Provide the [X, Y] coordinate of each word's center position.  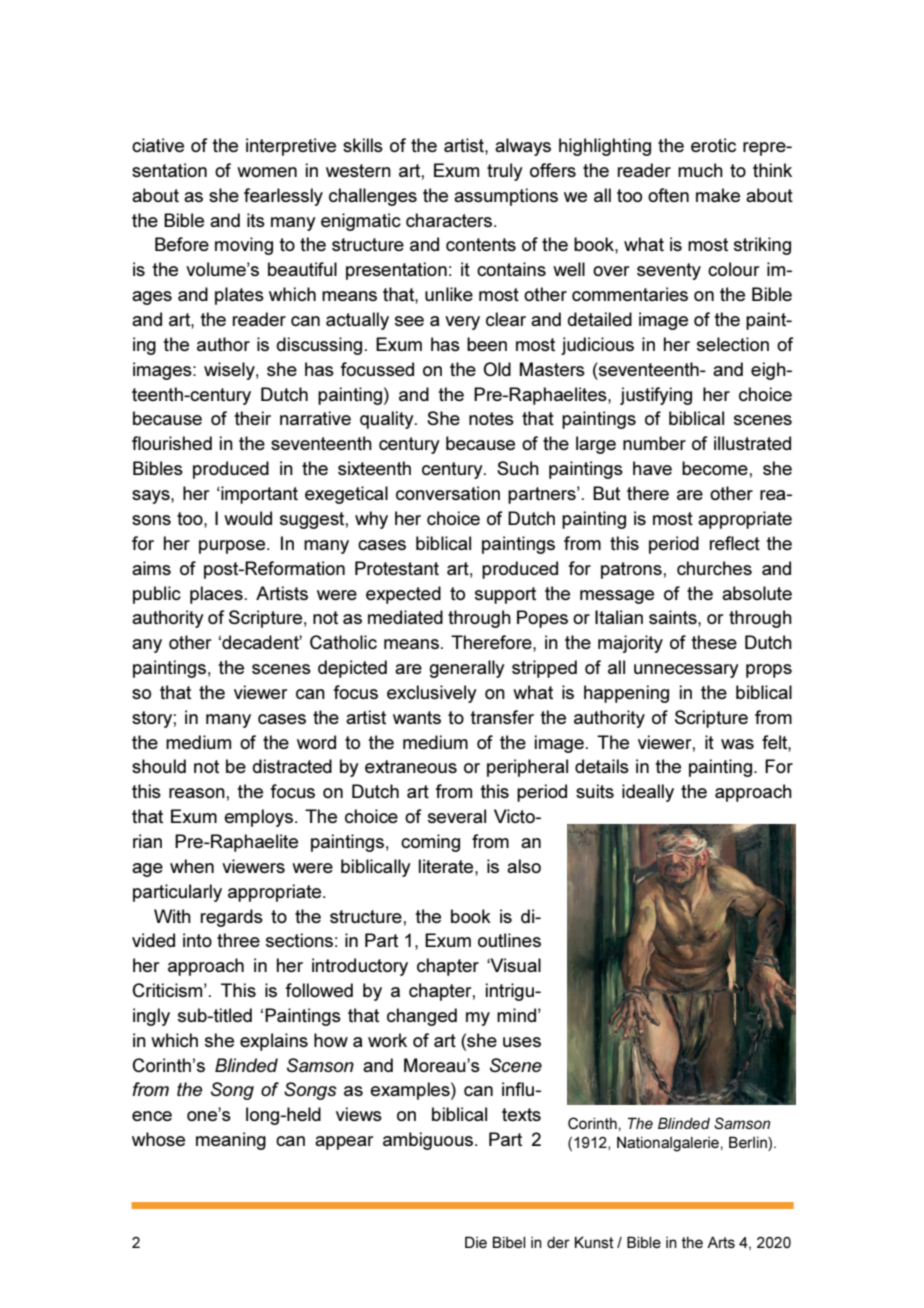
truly [505, 172]
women [267, 172]
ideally [648, 793]
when [192, 866]
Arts [721, 1242]
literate [447, 866]
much [700, 170]
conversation [448, 493]
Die [476, 1242]
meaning [231, 1141]
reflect [735, 543]
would [248, 518]
